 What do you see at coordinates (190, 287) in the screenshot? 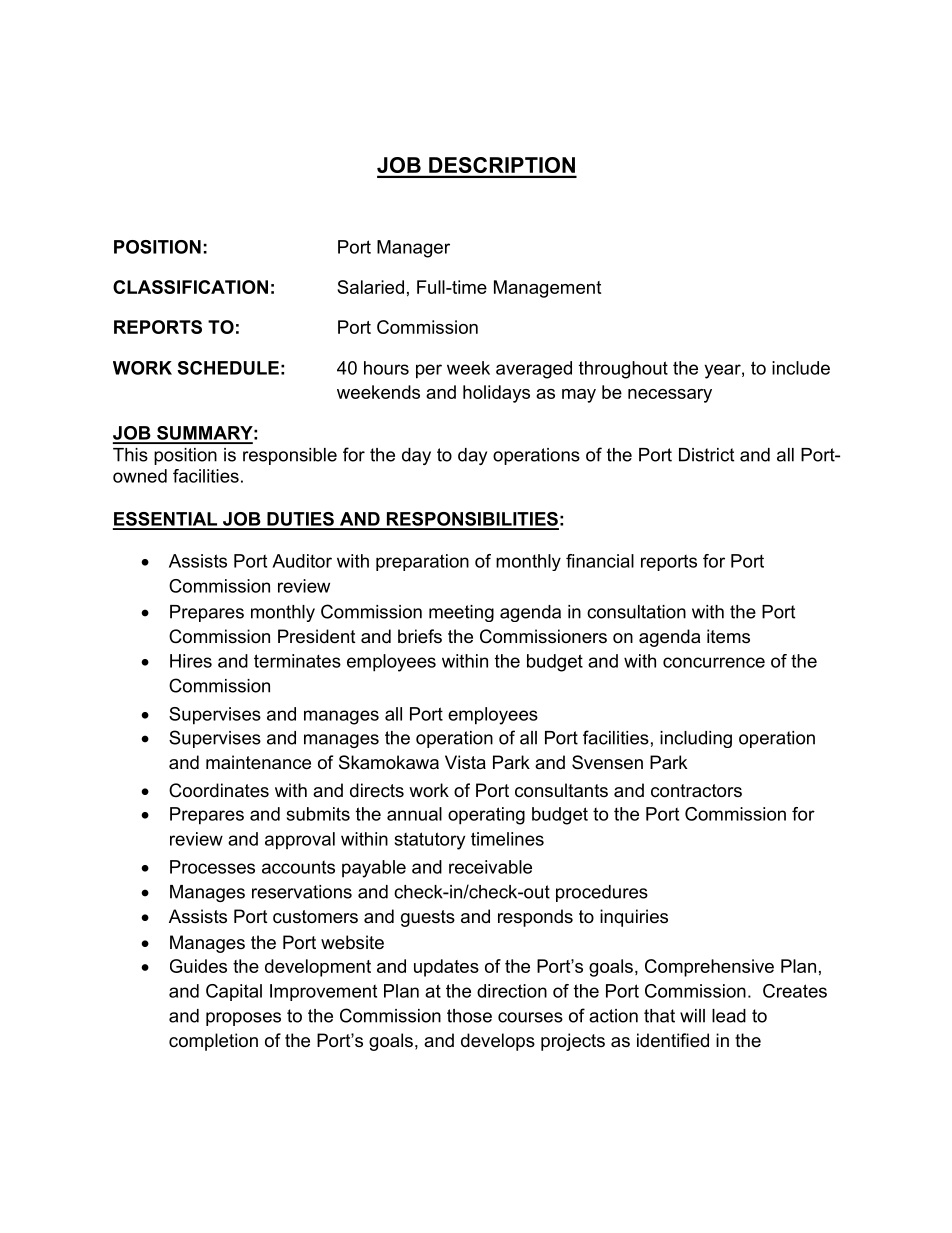
I see `CLASSIFICATION` at bounding box center [190, 287].
